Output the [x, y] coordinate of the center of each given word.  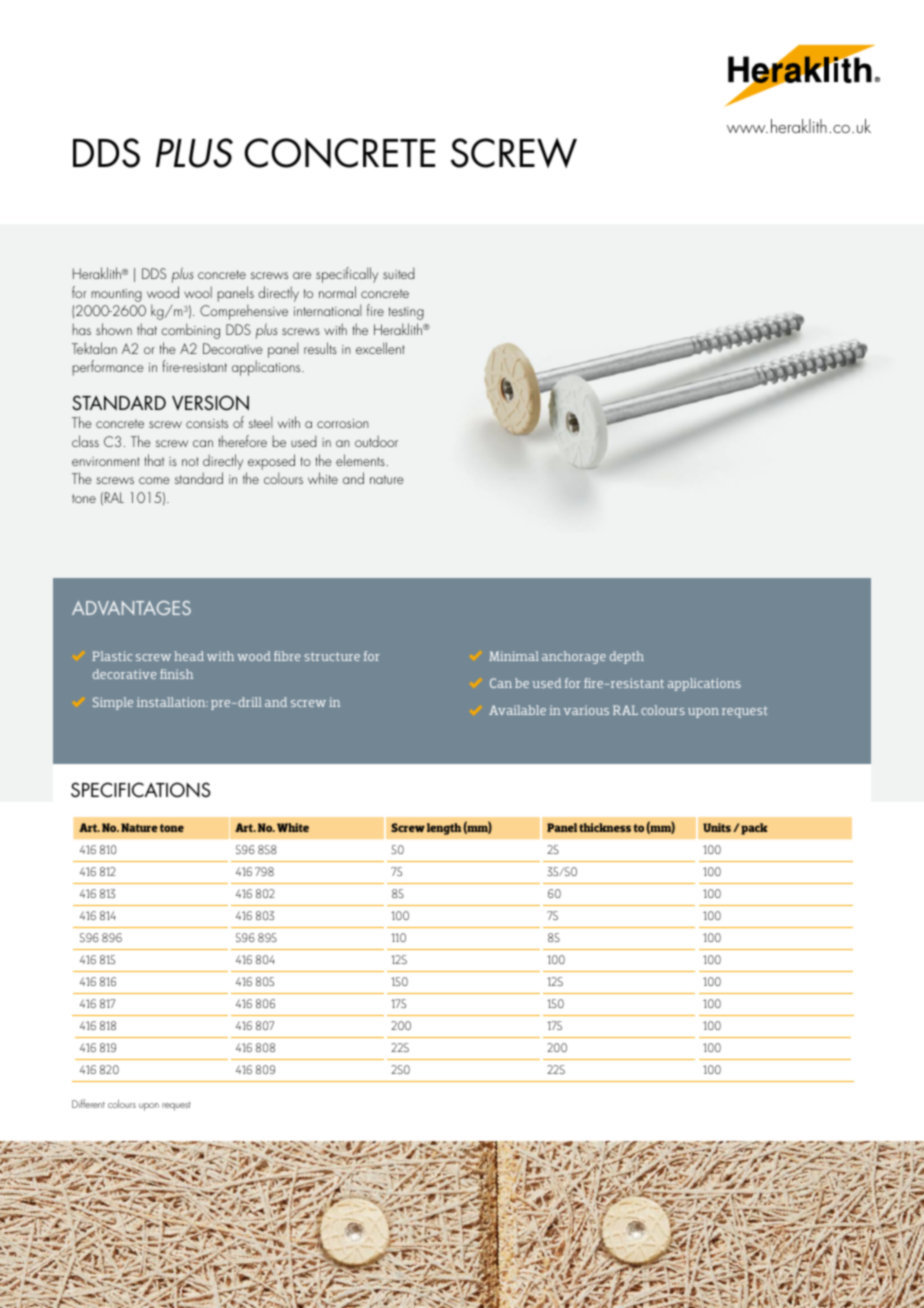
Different [88, 1103]
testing [406, 313]
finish [176, 674]
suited [398, 273]
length [444, 829]
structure [332, 656]
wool [198, 292]
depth [627, 657]
